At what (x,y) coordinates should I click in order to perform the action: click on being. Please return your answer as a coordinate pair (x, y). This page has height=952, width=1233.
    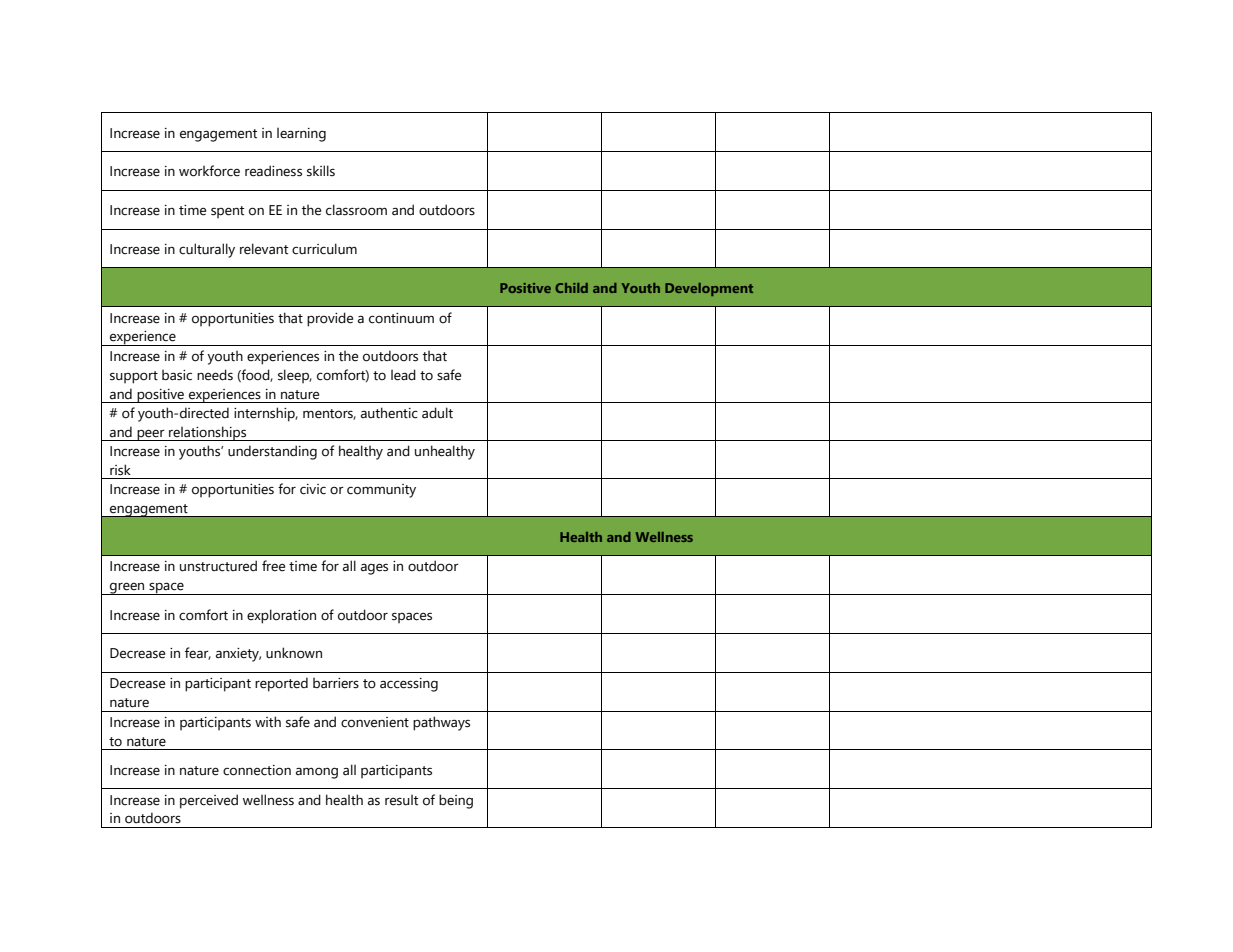
    Looking at the image, I should click on (456, 801).
